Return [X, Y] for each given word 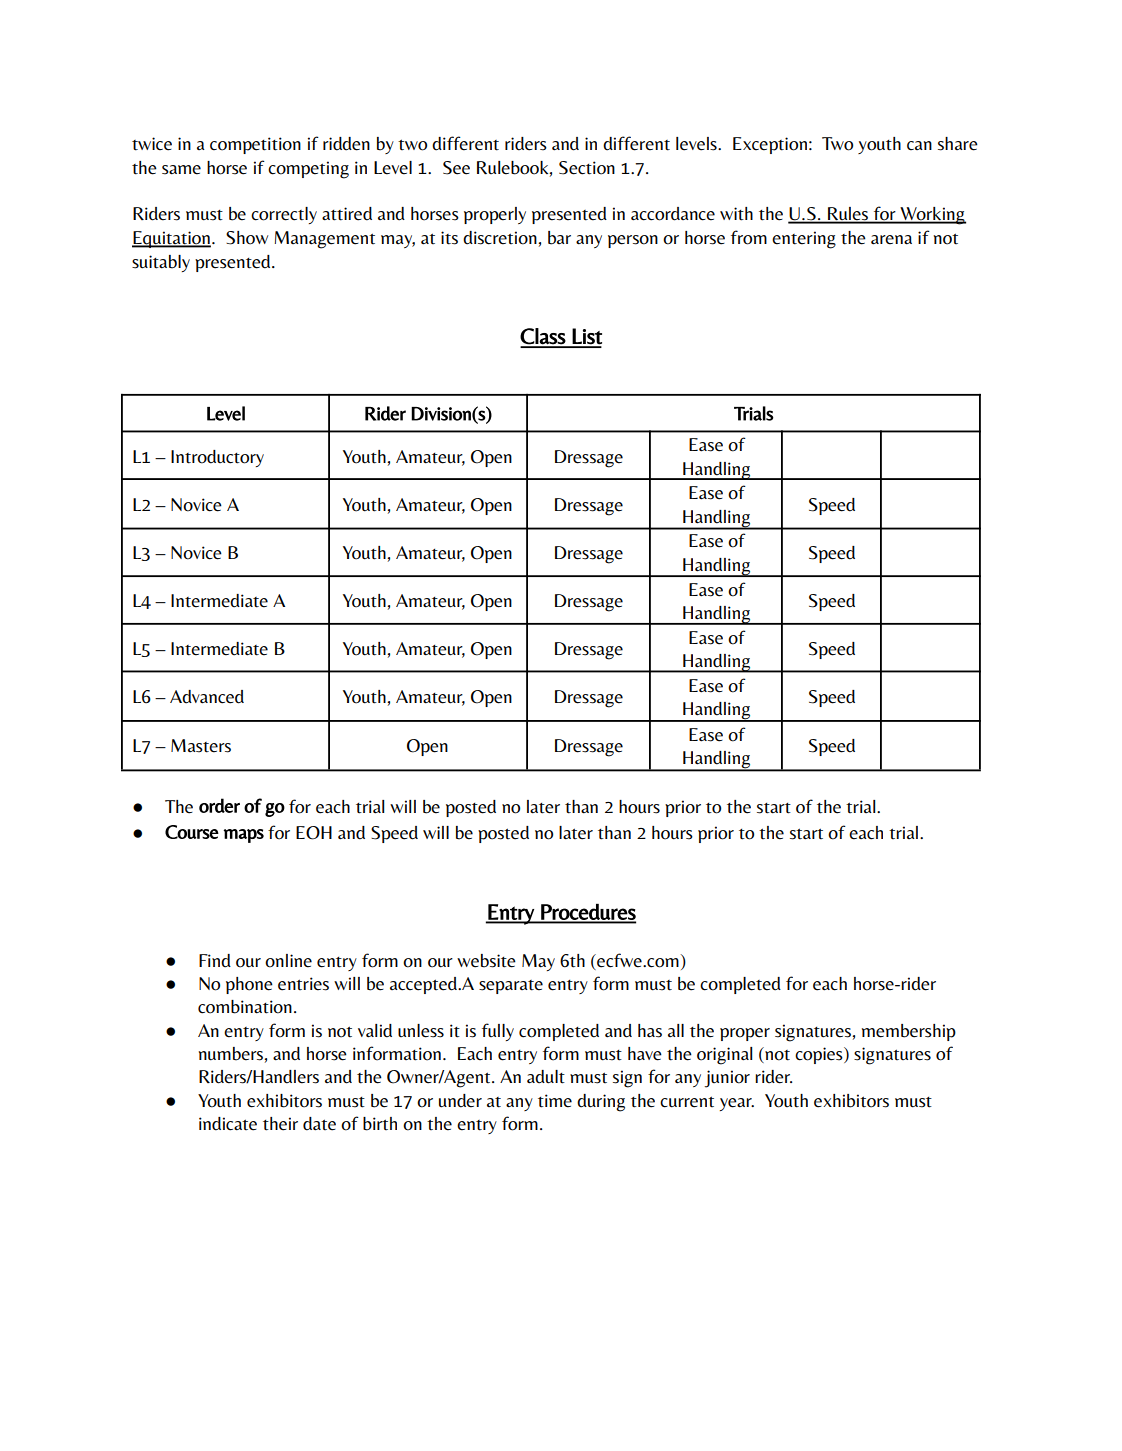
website [486, 961]
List [586, 337]
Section [587, 168]
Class [543, 337]
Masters [201, 746]
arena [891, 240]
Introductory [217, 458]
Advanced [207, 697]
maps [244, 836]
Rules [848, 215]
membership [909, 1032]
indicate [228, 1124]
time [555, 1101]
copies [820, 1055]
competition [255, 145]
